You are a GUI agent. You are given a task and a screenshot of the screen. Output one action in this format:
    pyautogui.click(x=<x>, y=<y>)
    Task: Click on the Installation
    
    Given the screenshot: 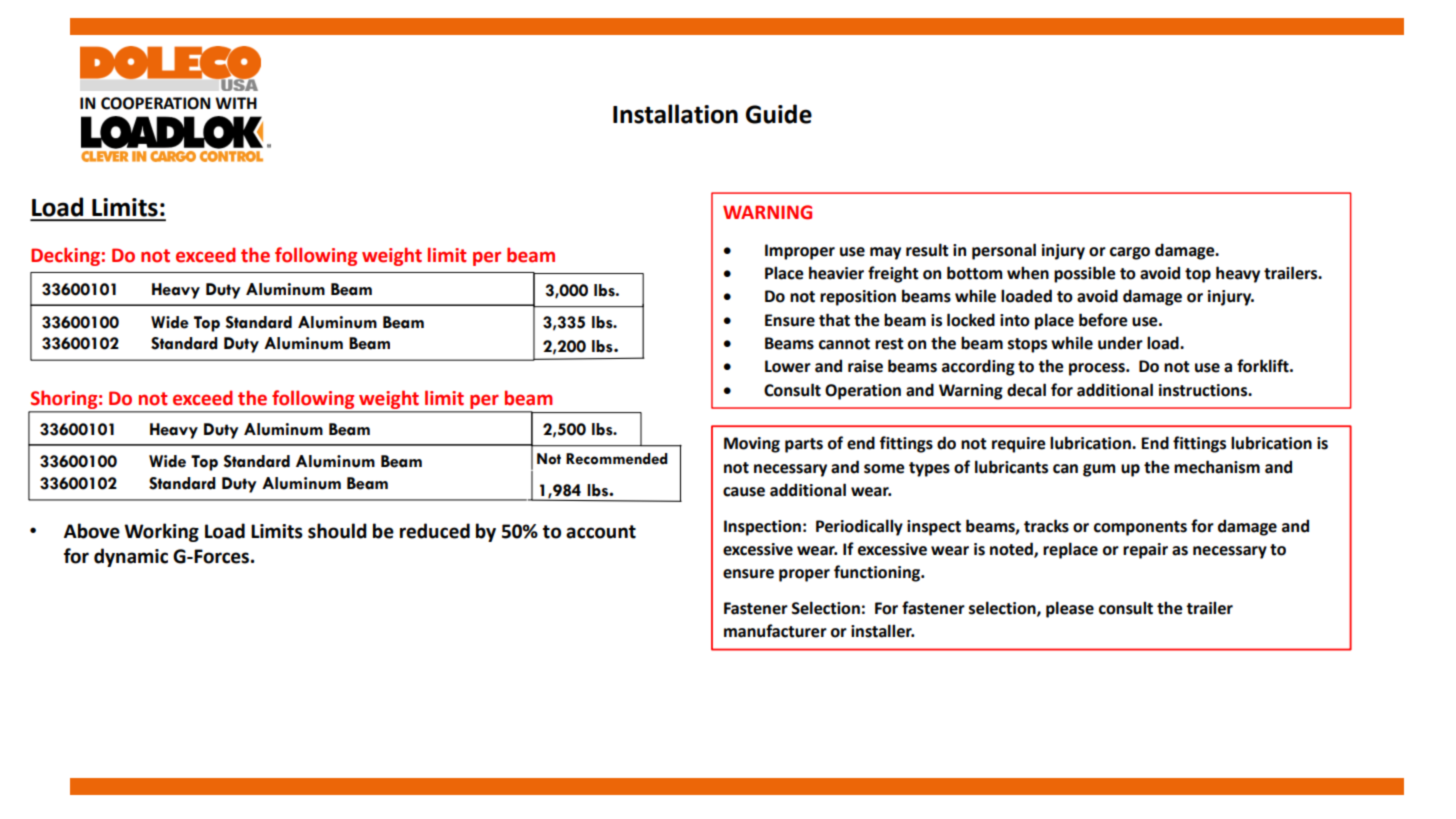 What is the action you would take?
    pyautogui.click(x=675, y=114)
